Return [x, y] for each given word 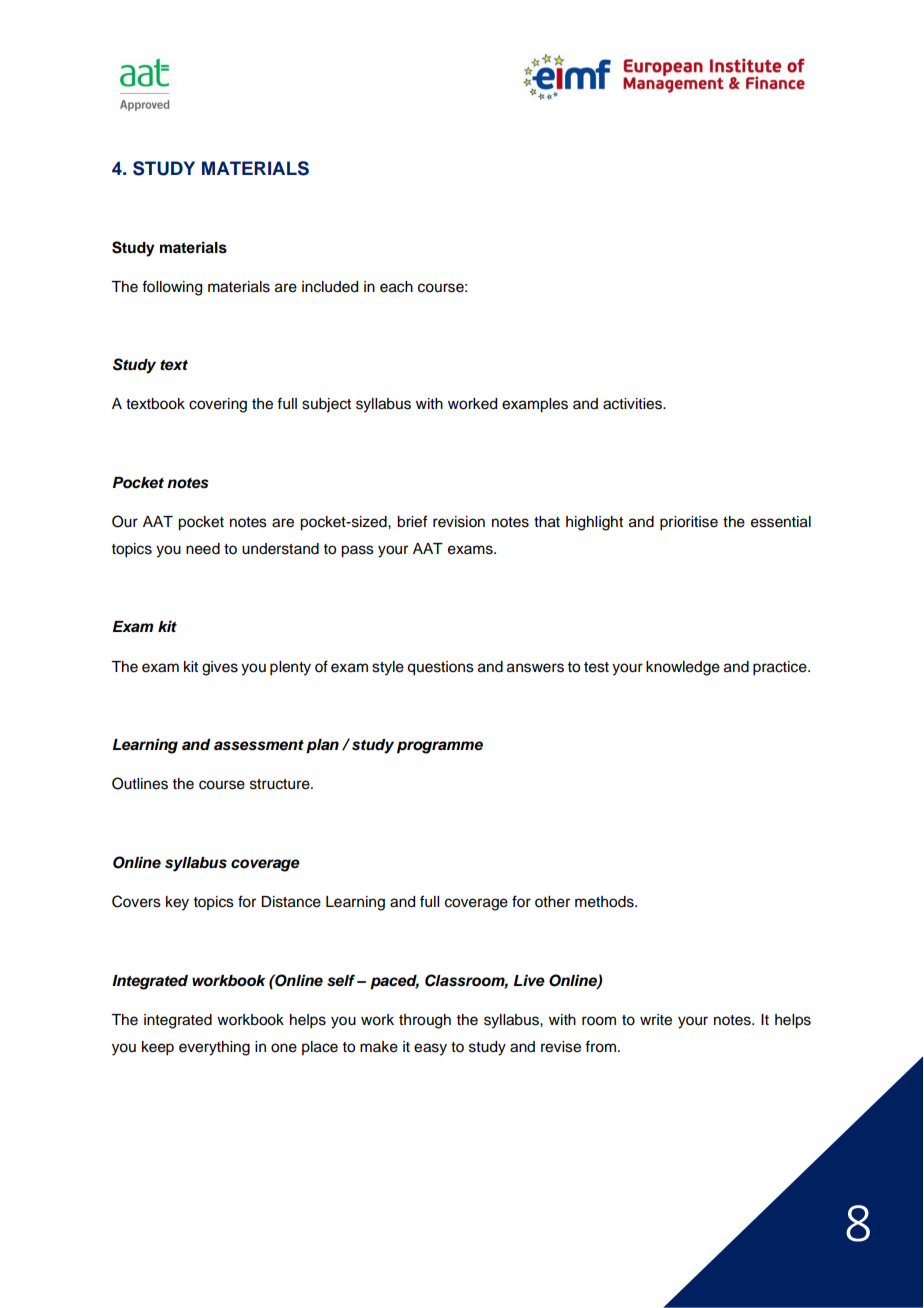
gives [220, 668]
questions [440, 668]
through [425, 1021]
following [172, 288]
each [396, 287]
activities [633, 404]
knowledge [683, 668]
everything [214, 1048]
